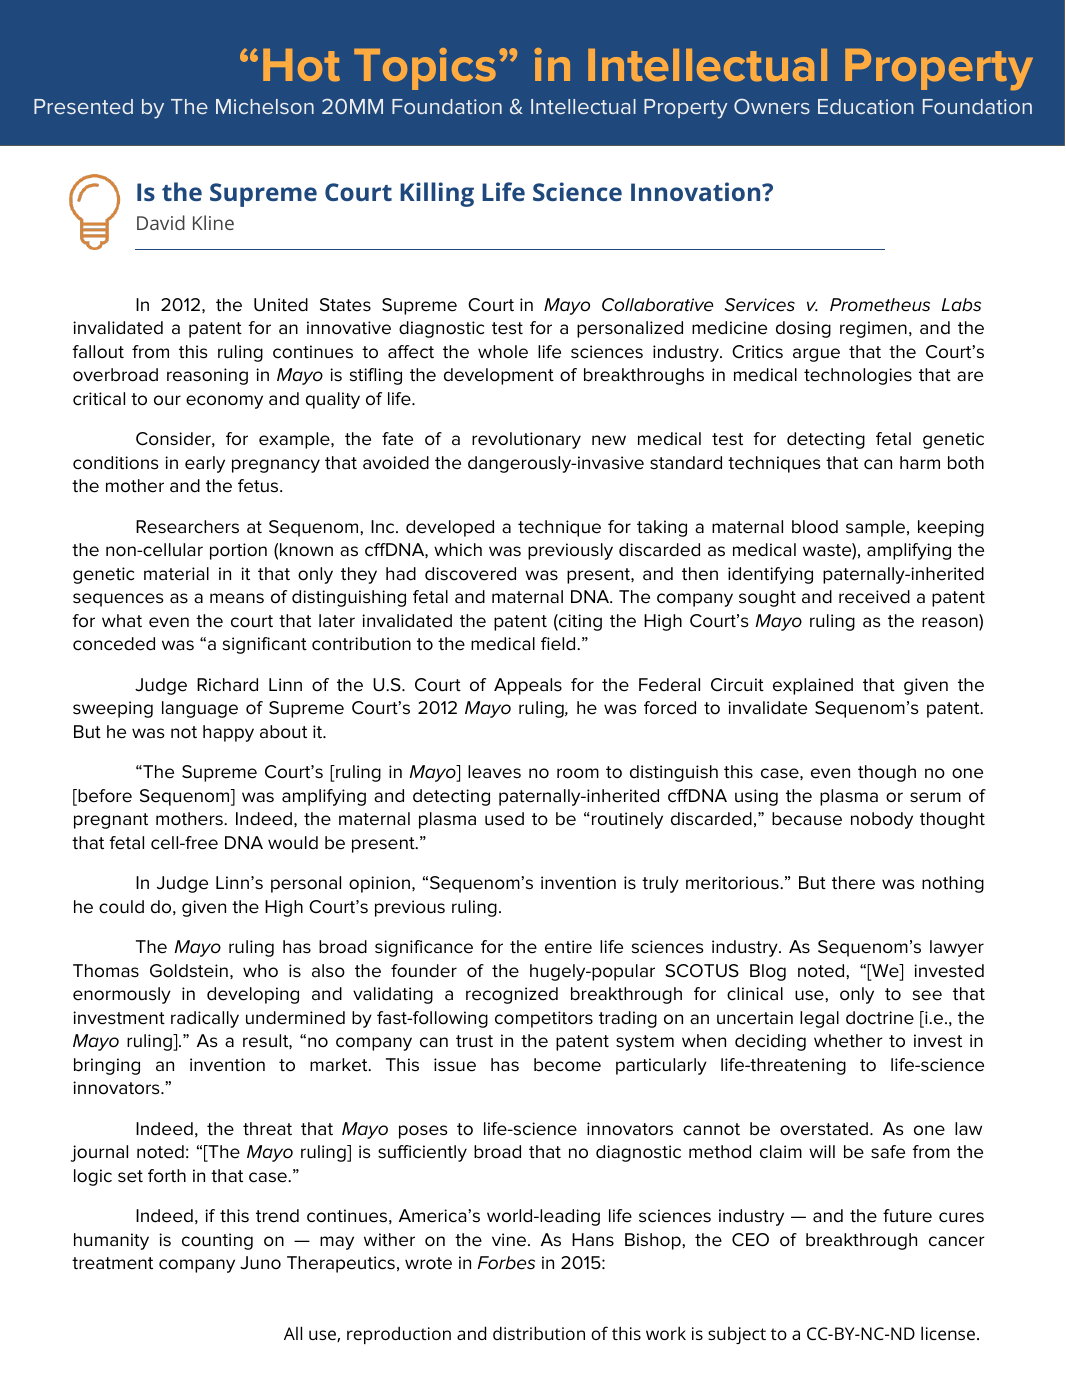  What do you see at coordinates (425, 69) in the screenshot?
I see `Topics` at bounding box center [425, 69].
